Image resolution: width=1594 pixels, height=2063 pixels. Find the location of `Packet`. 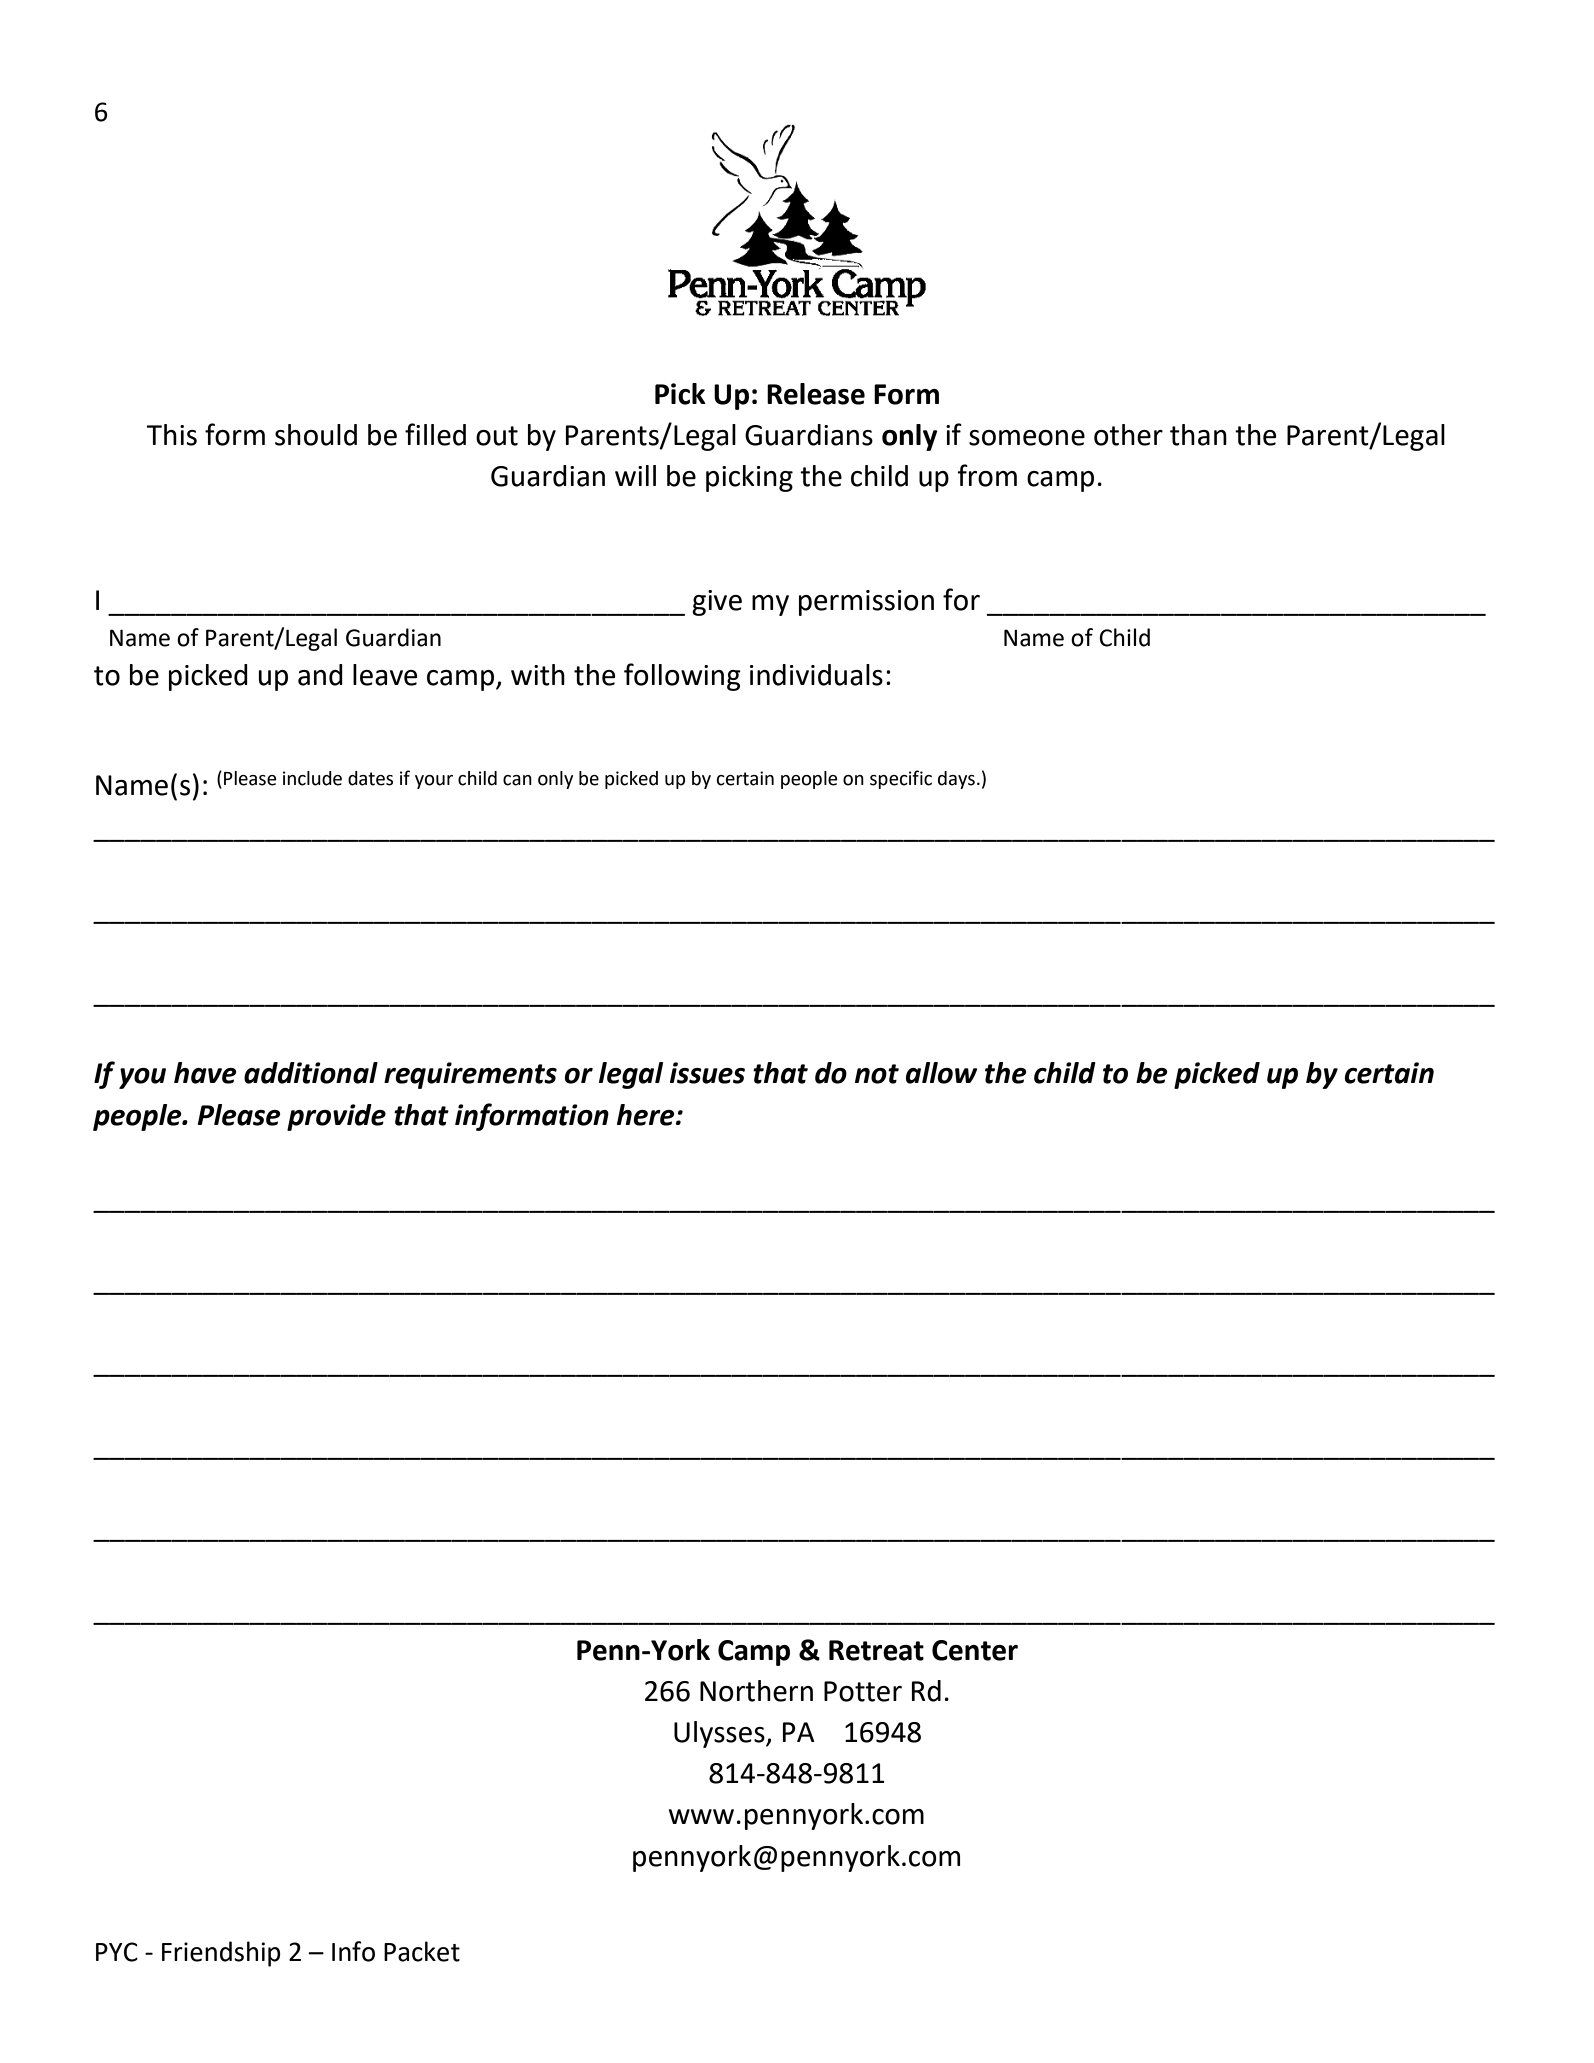

Packet is located at coordinates (422, 1951).
